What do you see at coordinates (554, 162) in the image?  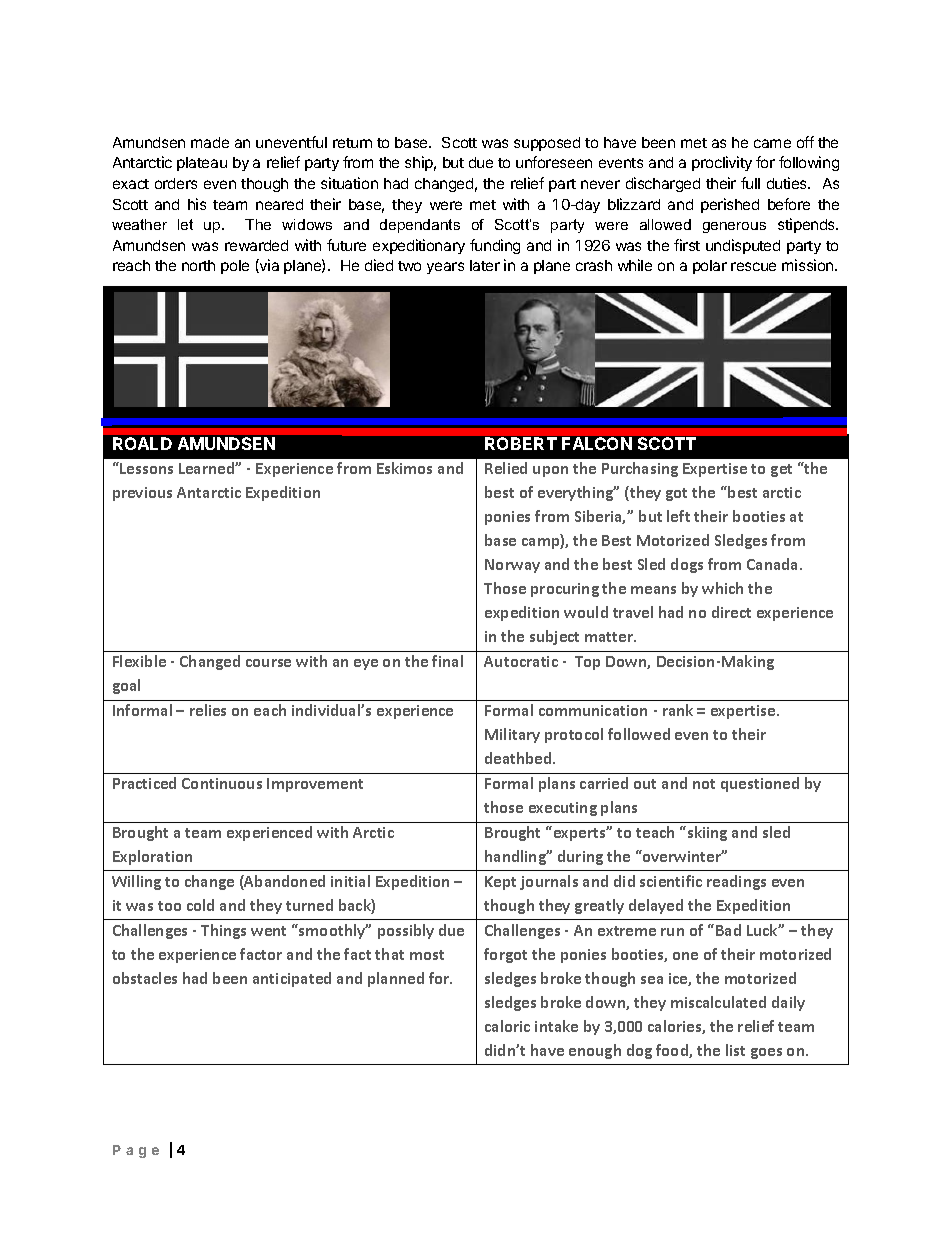 I see `unforeseen` at bounding box center [554, 162].
